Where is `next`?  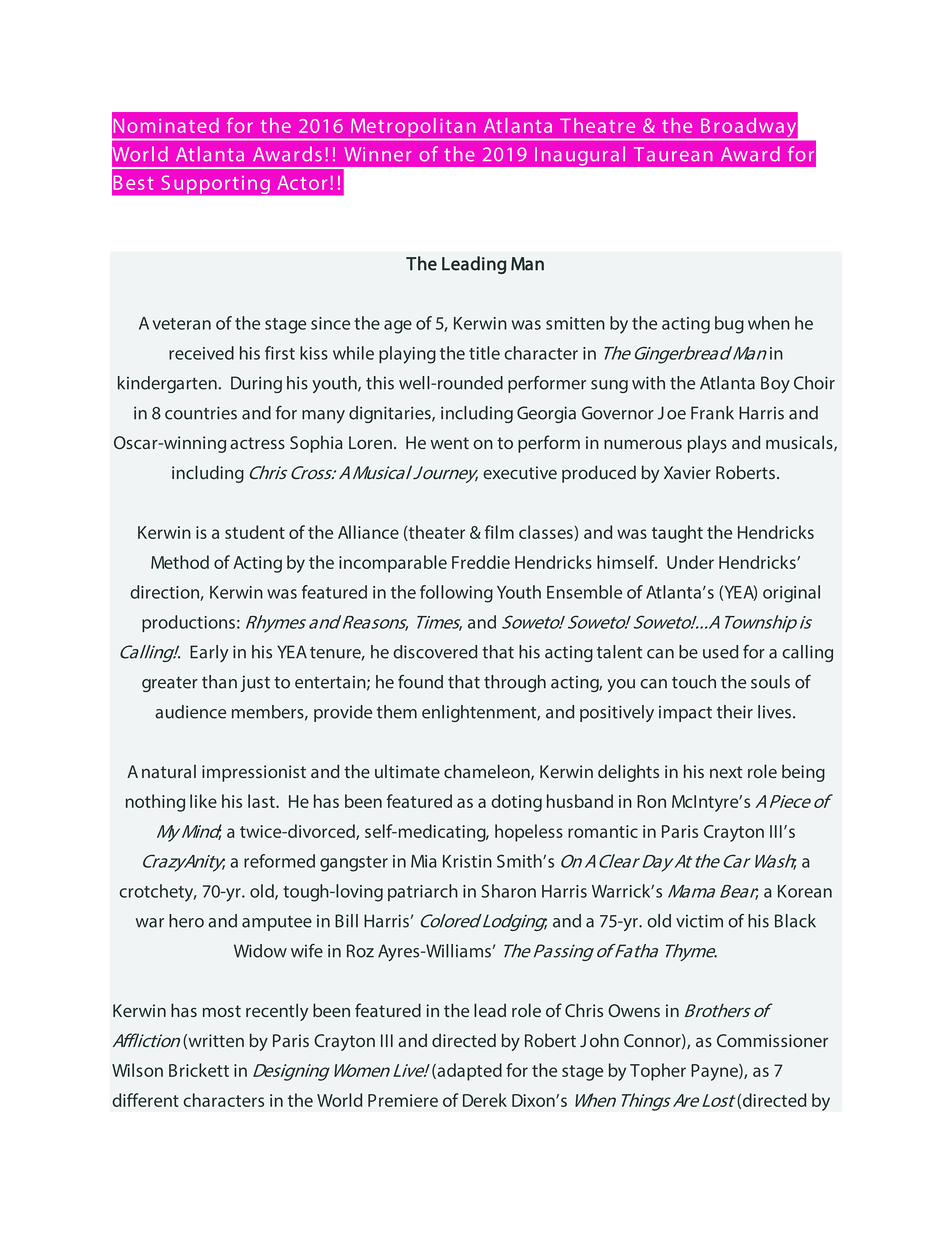
next is located at coordinates (726, 772).
